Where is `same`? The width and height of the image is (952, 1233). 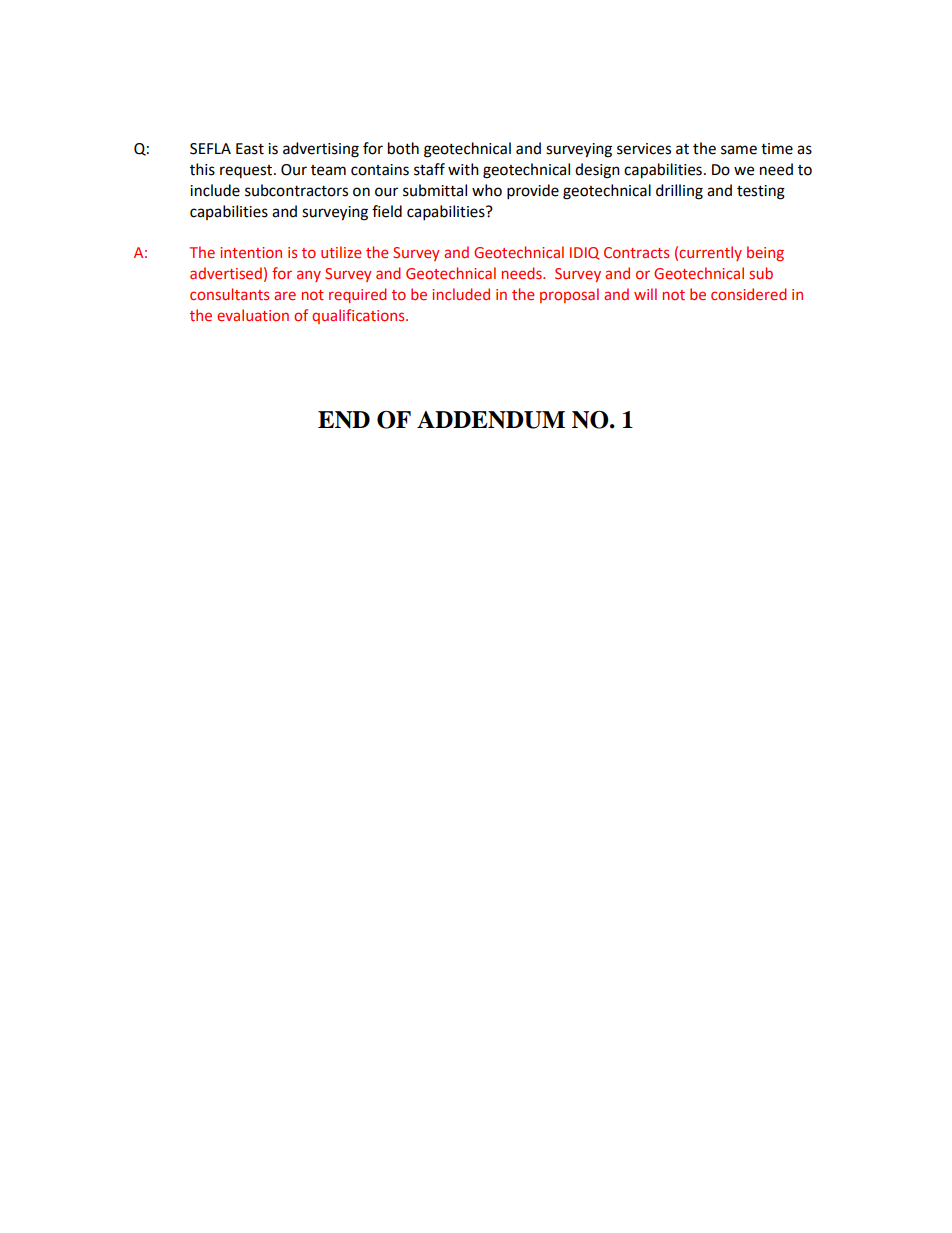 same is located at coordinates (739, 150).
